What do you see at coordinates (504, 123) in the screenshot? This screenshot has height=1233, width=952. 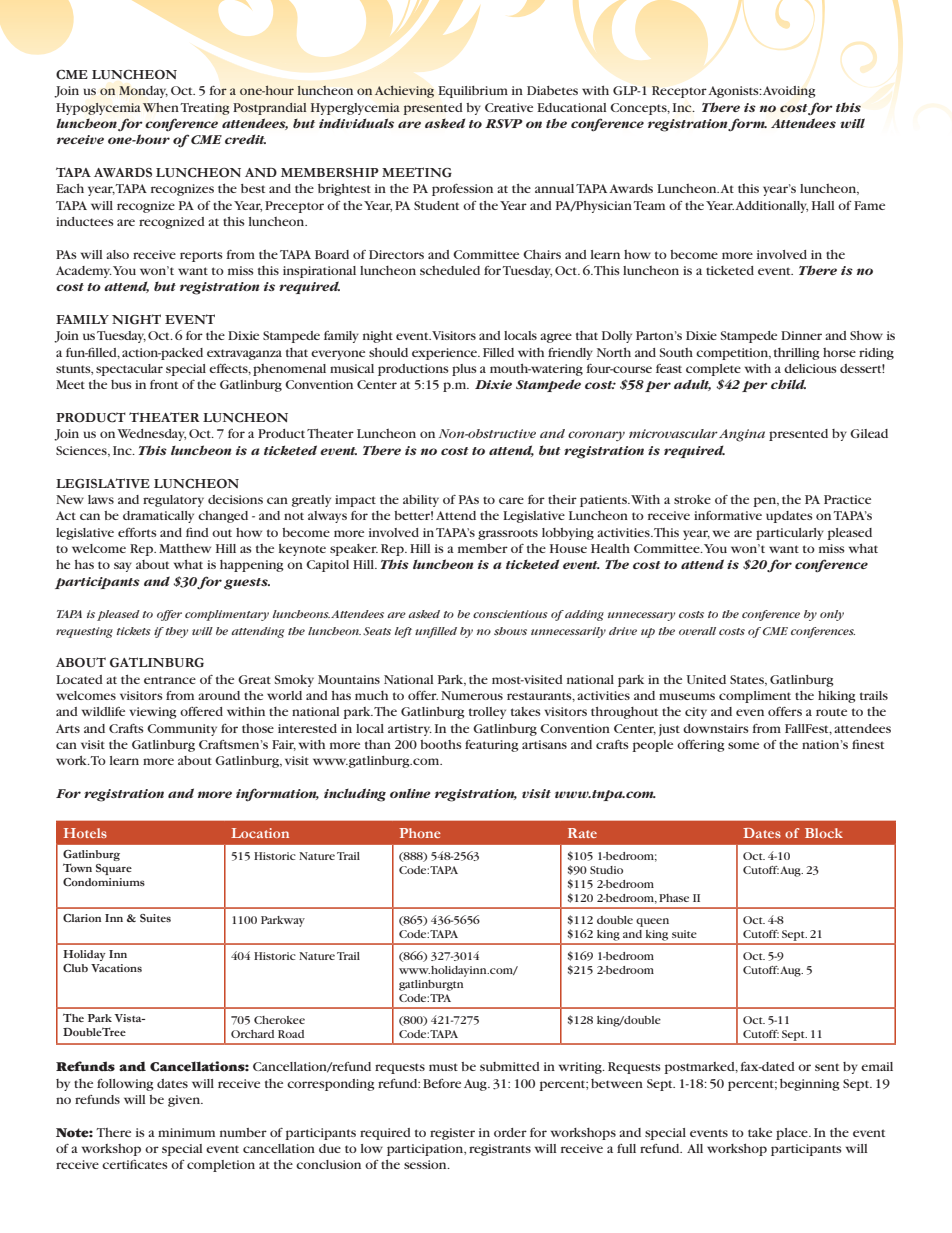 I see `RSVP` at bounding box center [504, 123].
